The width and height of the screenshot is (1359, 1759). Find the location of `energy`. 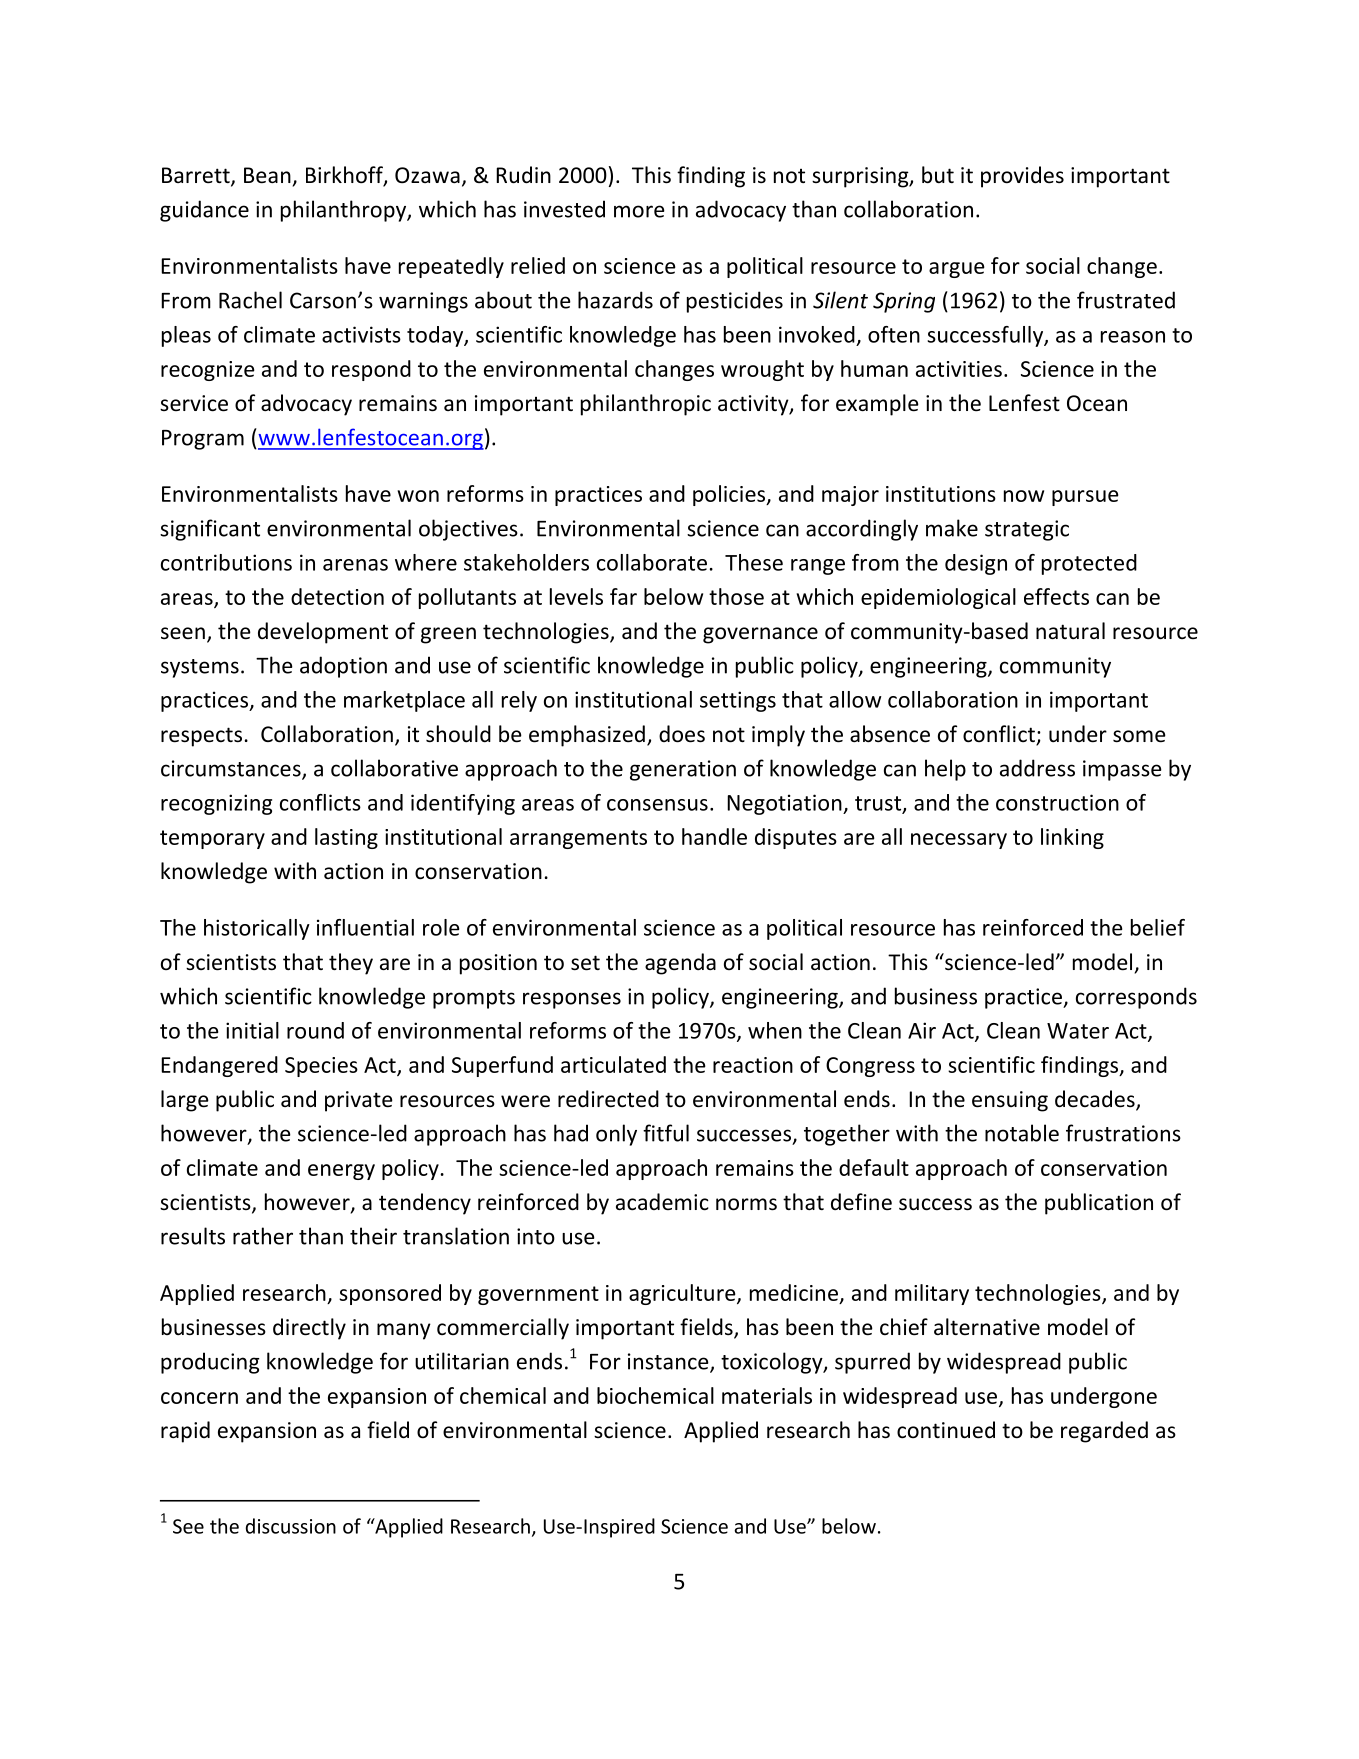

energy is located at coordinates (341, 1172).
